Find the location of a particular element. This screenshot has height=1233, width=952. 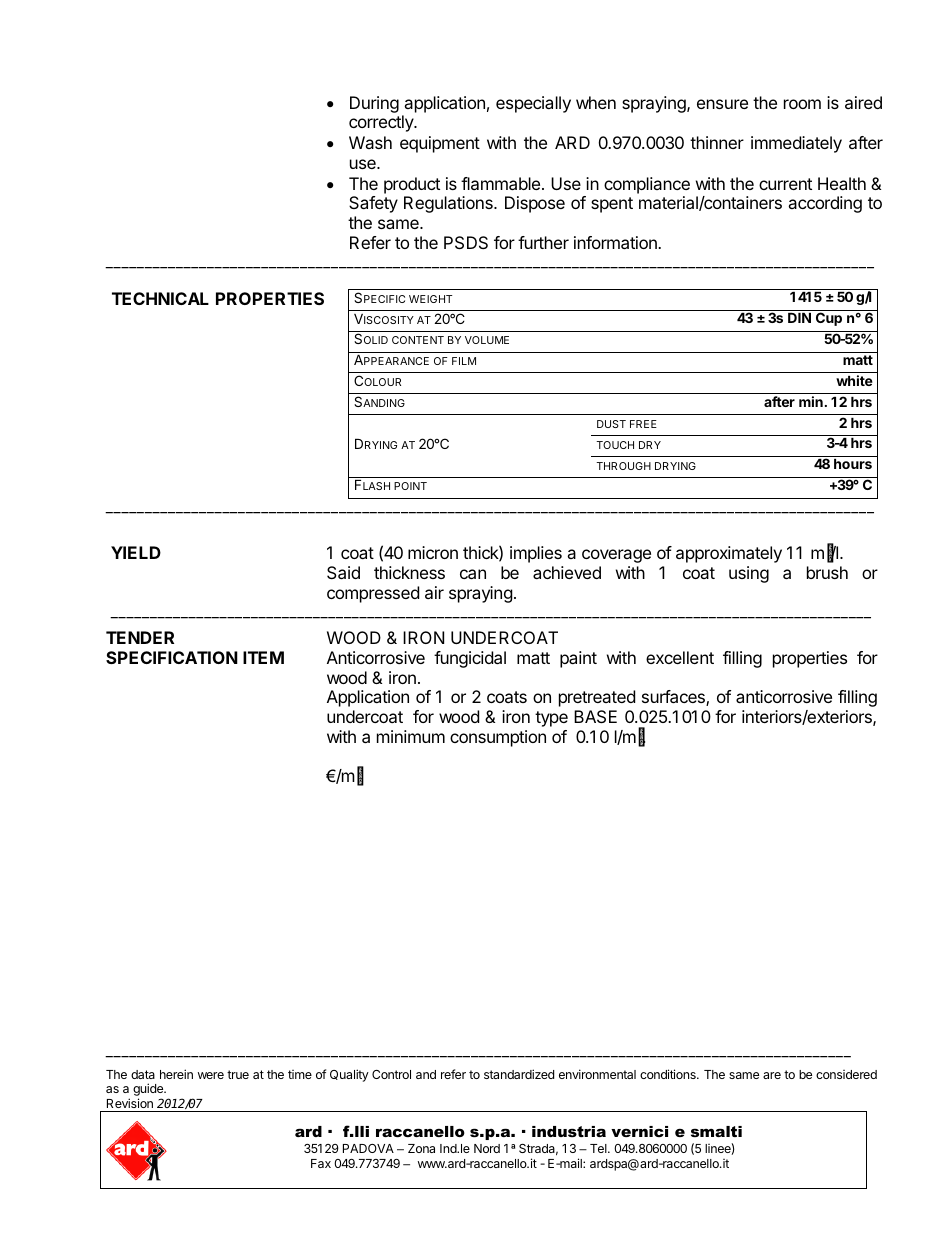

Wash is located at coordinates (370, 142).
